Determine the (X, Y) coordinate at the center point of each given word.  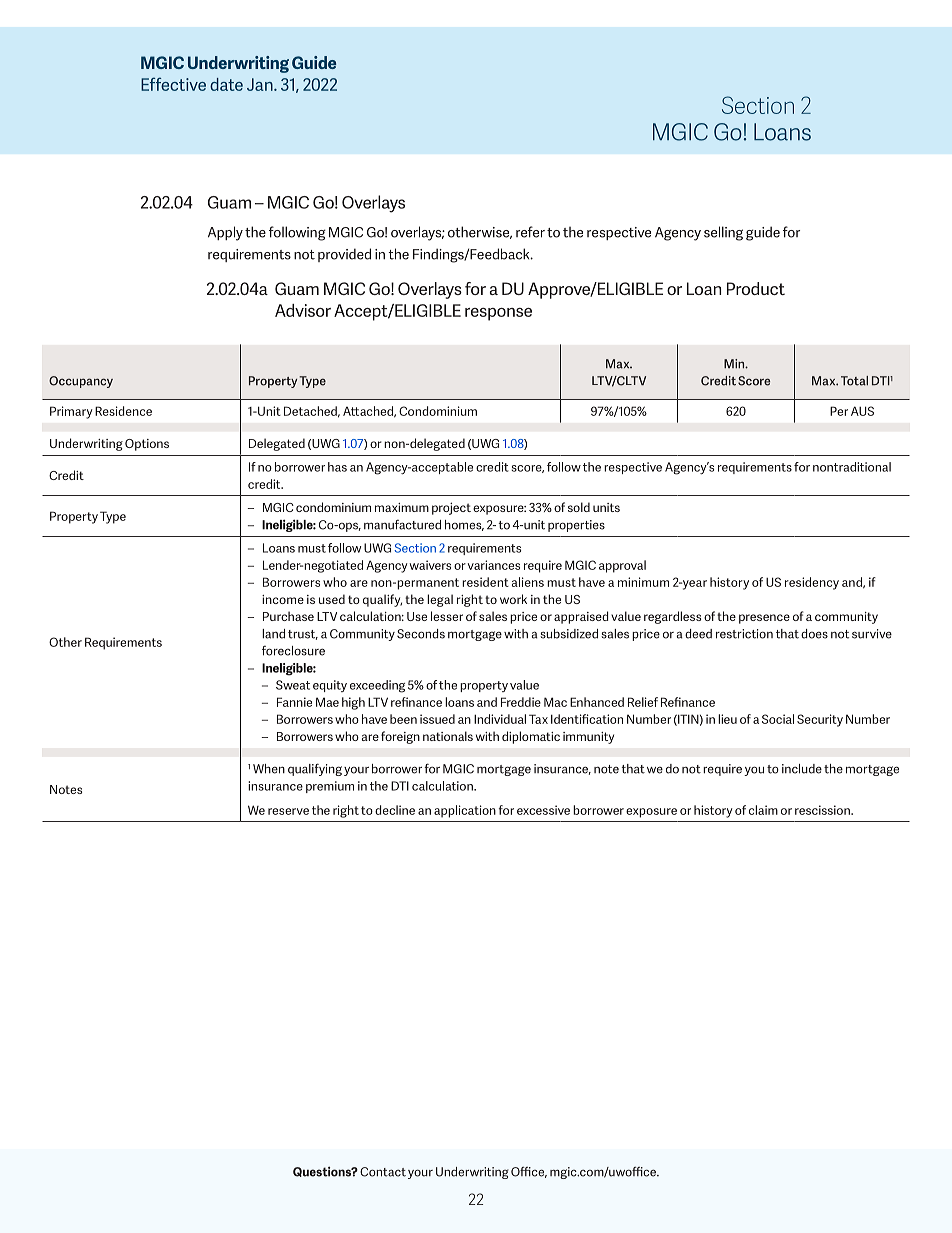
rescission (823, 810)
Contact (383, 1172)
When (269, 769)
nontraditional (852, 467)
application (465, 811)
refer (530, 232)
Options (147, 445)
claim (763, 810)
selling (723, 233)
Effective (173, 84)
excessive (543, 810)
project (451, 508)
